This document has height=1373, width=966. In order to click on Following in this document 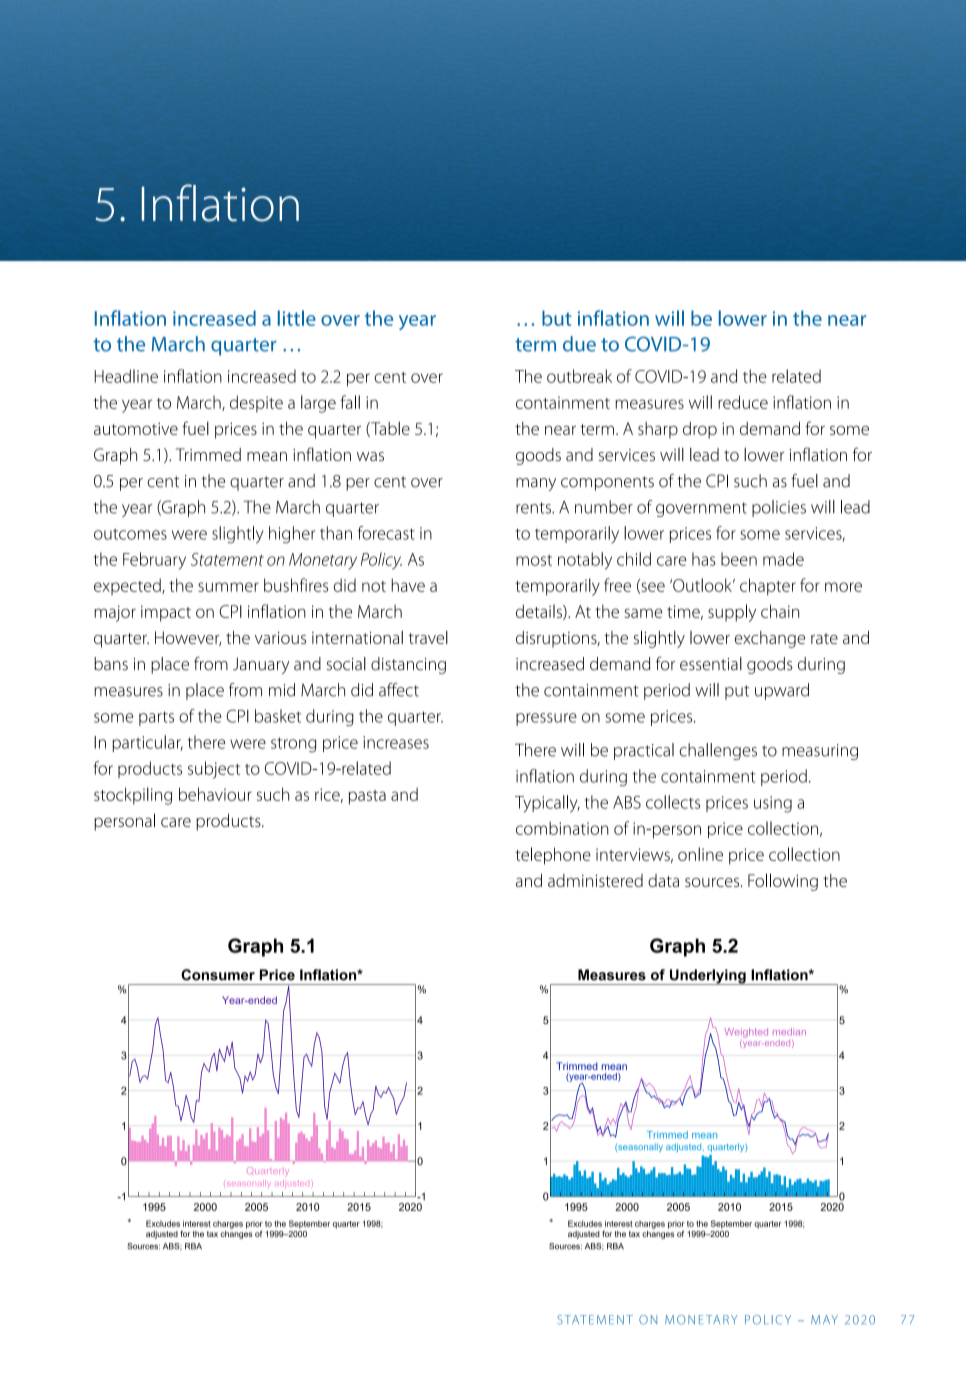, I will do `click(783, 882)`.
